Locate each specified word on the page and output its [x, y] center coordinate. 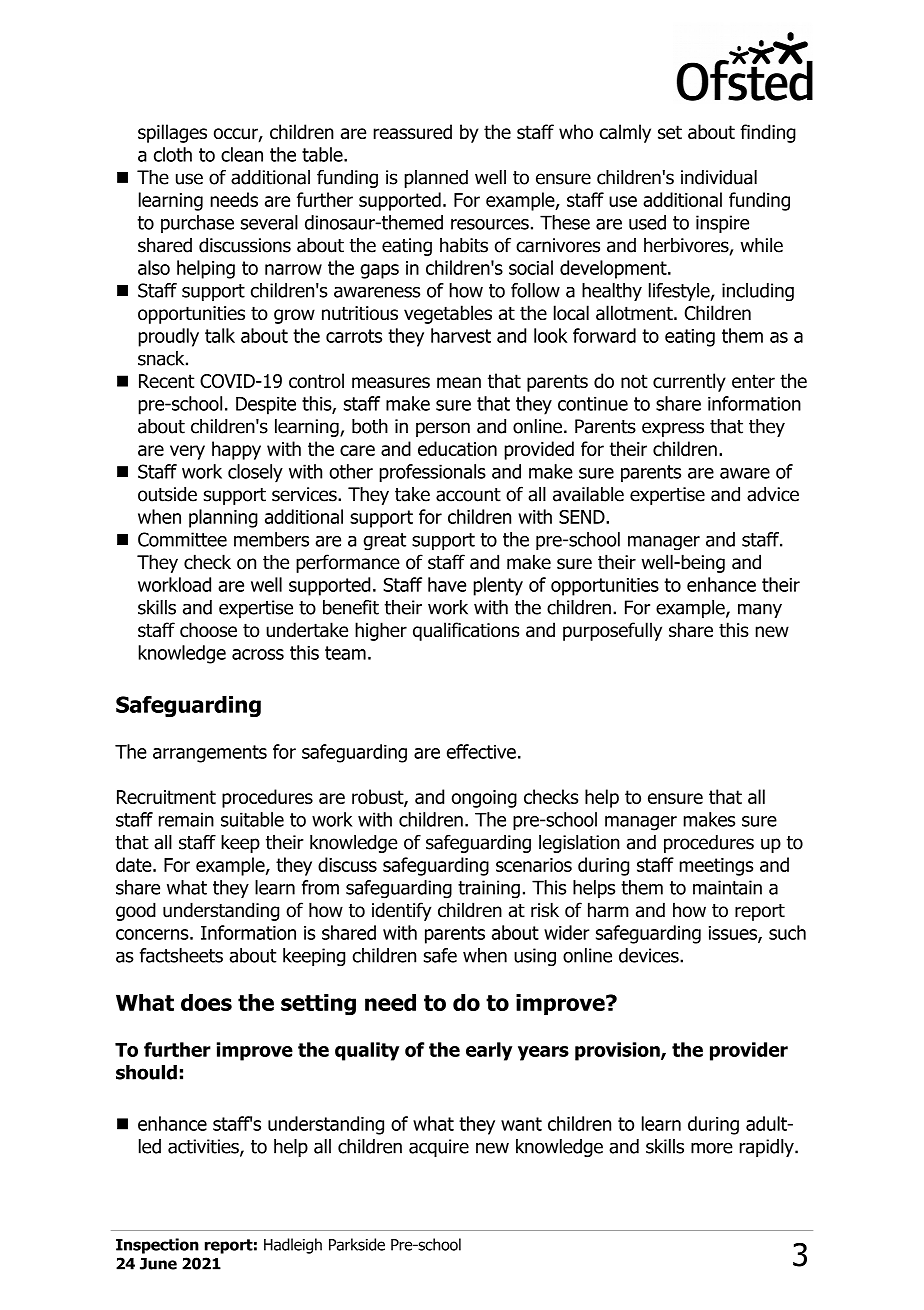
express [673, 429]
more [712, 1148]
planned [436, 179]
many [760, 610]
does [206, 1002]
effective [481, 751]
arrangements [210, 754]
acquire [439, 1148]
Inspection [157, 1246]
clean [242, 154]
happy [236, 450]
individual [719, 177]
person [443, 429]
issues [734, 934]
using [535, 957]
